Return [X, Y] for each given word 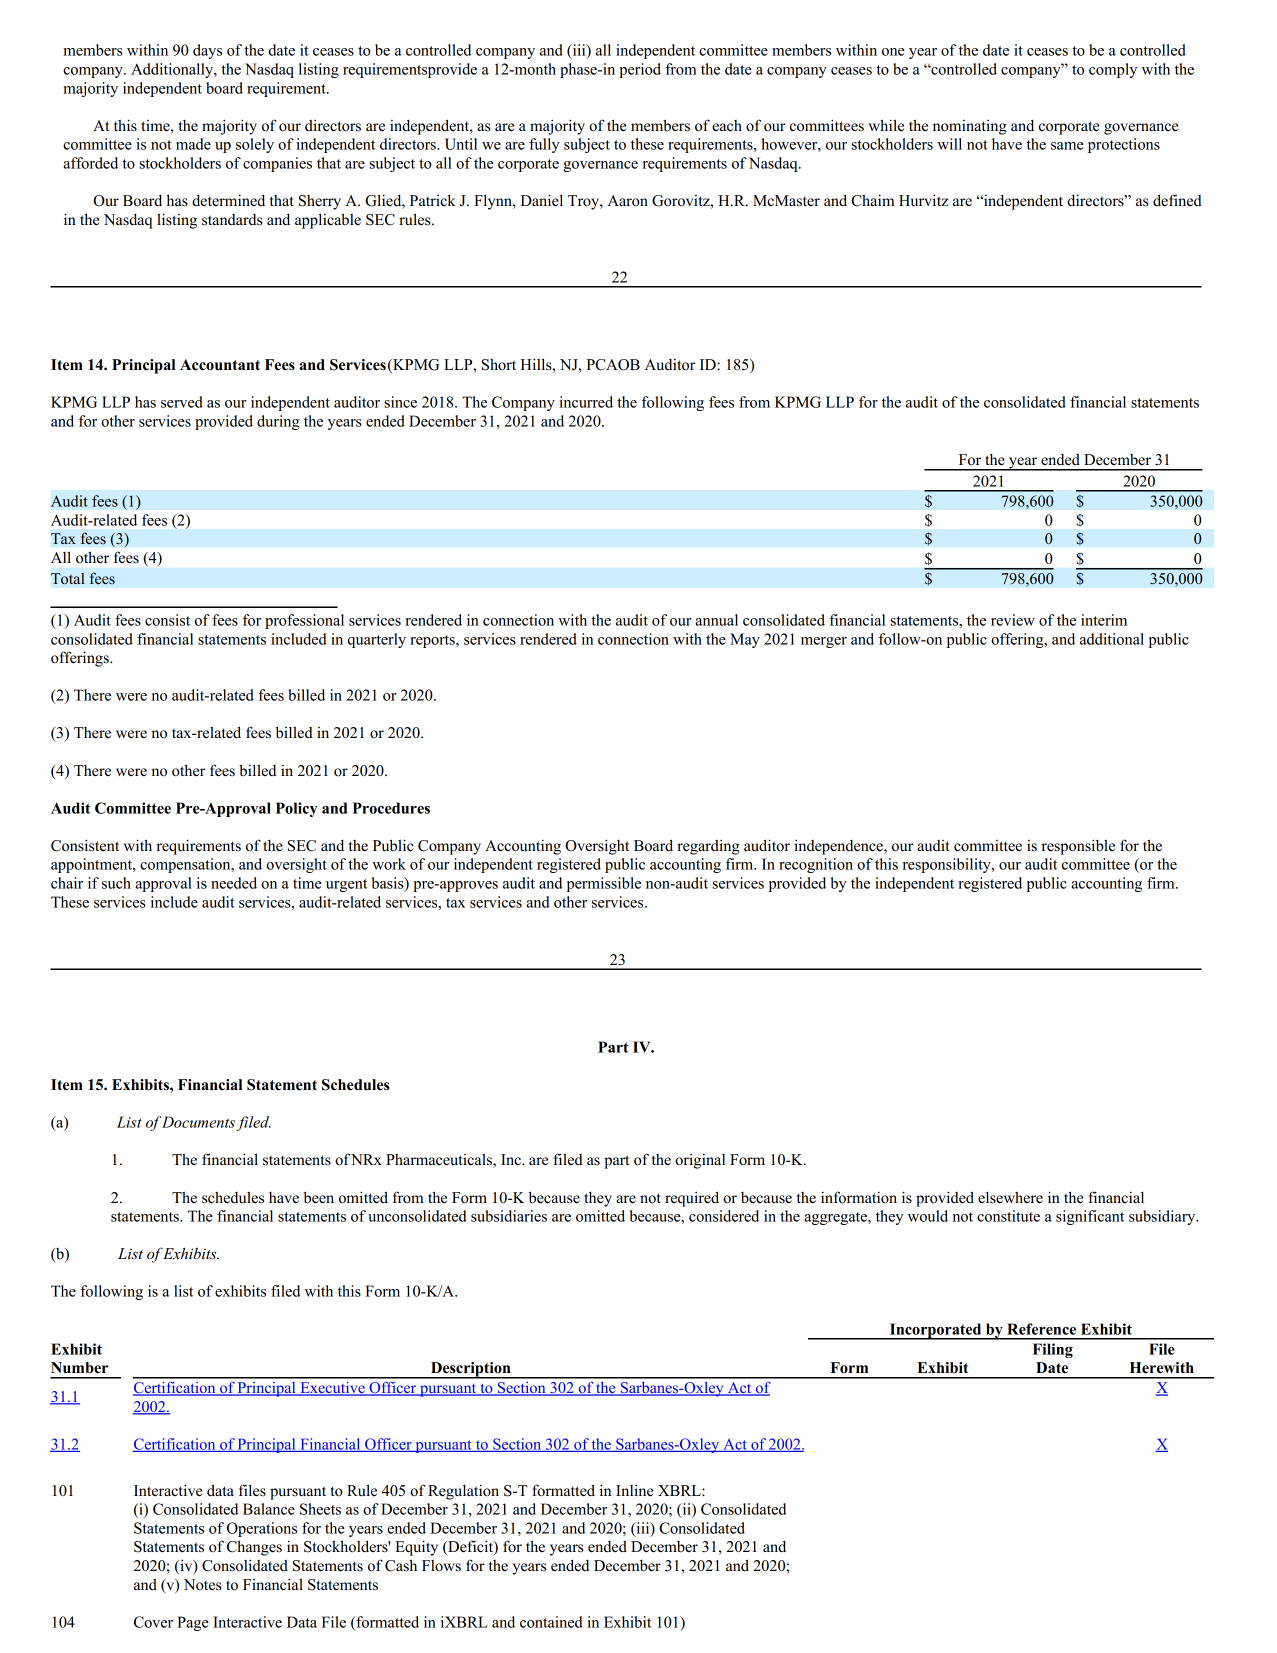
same [1067, 146]
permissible [604, 884]
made [193, 144]
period [640, 70]
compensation [186, 865]
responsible [1078, 847]
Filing [1053, 1350]
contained [551, 1622]
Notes [203, 1585]
